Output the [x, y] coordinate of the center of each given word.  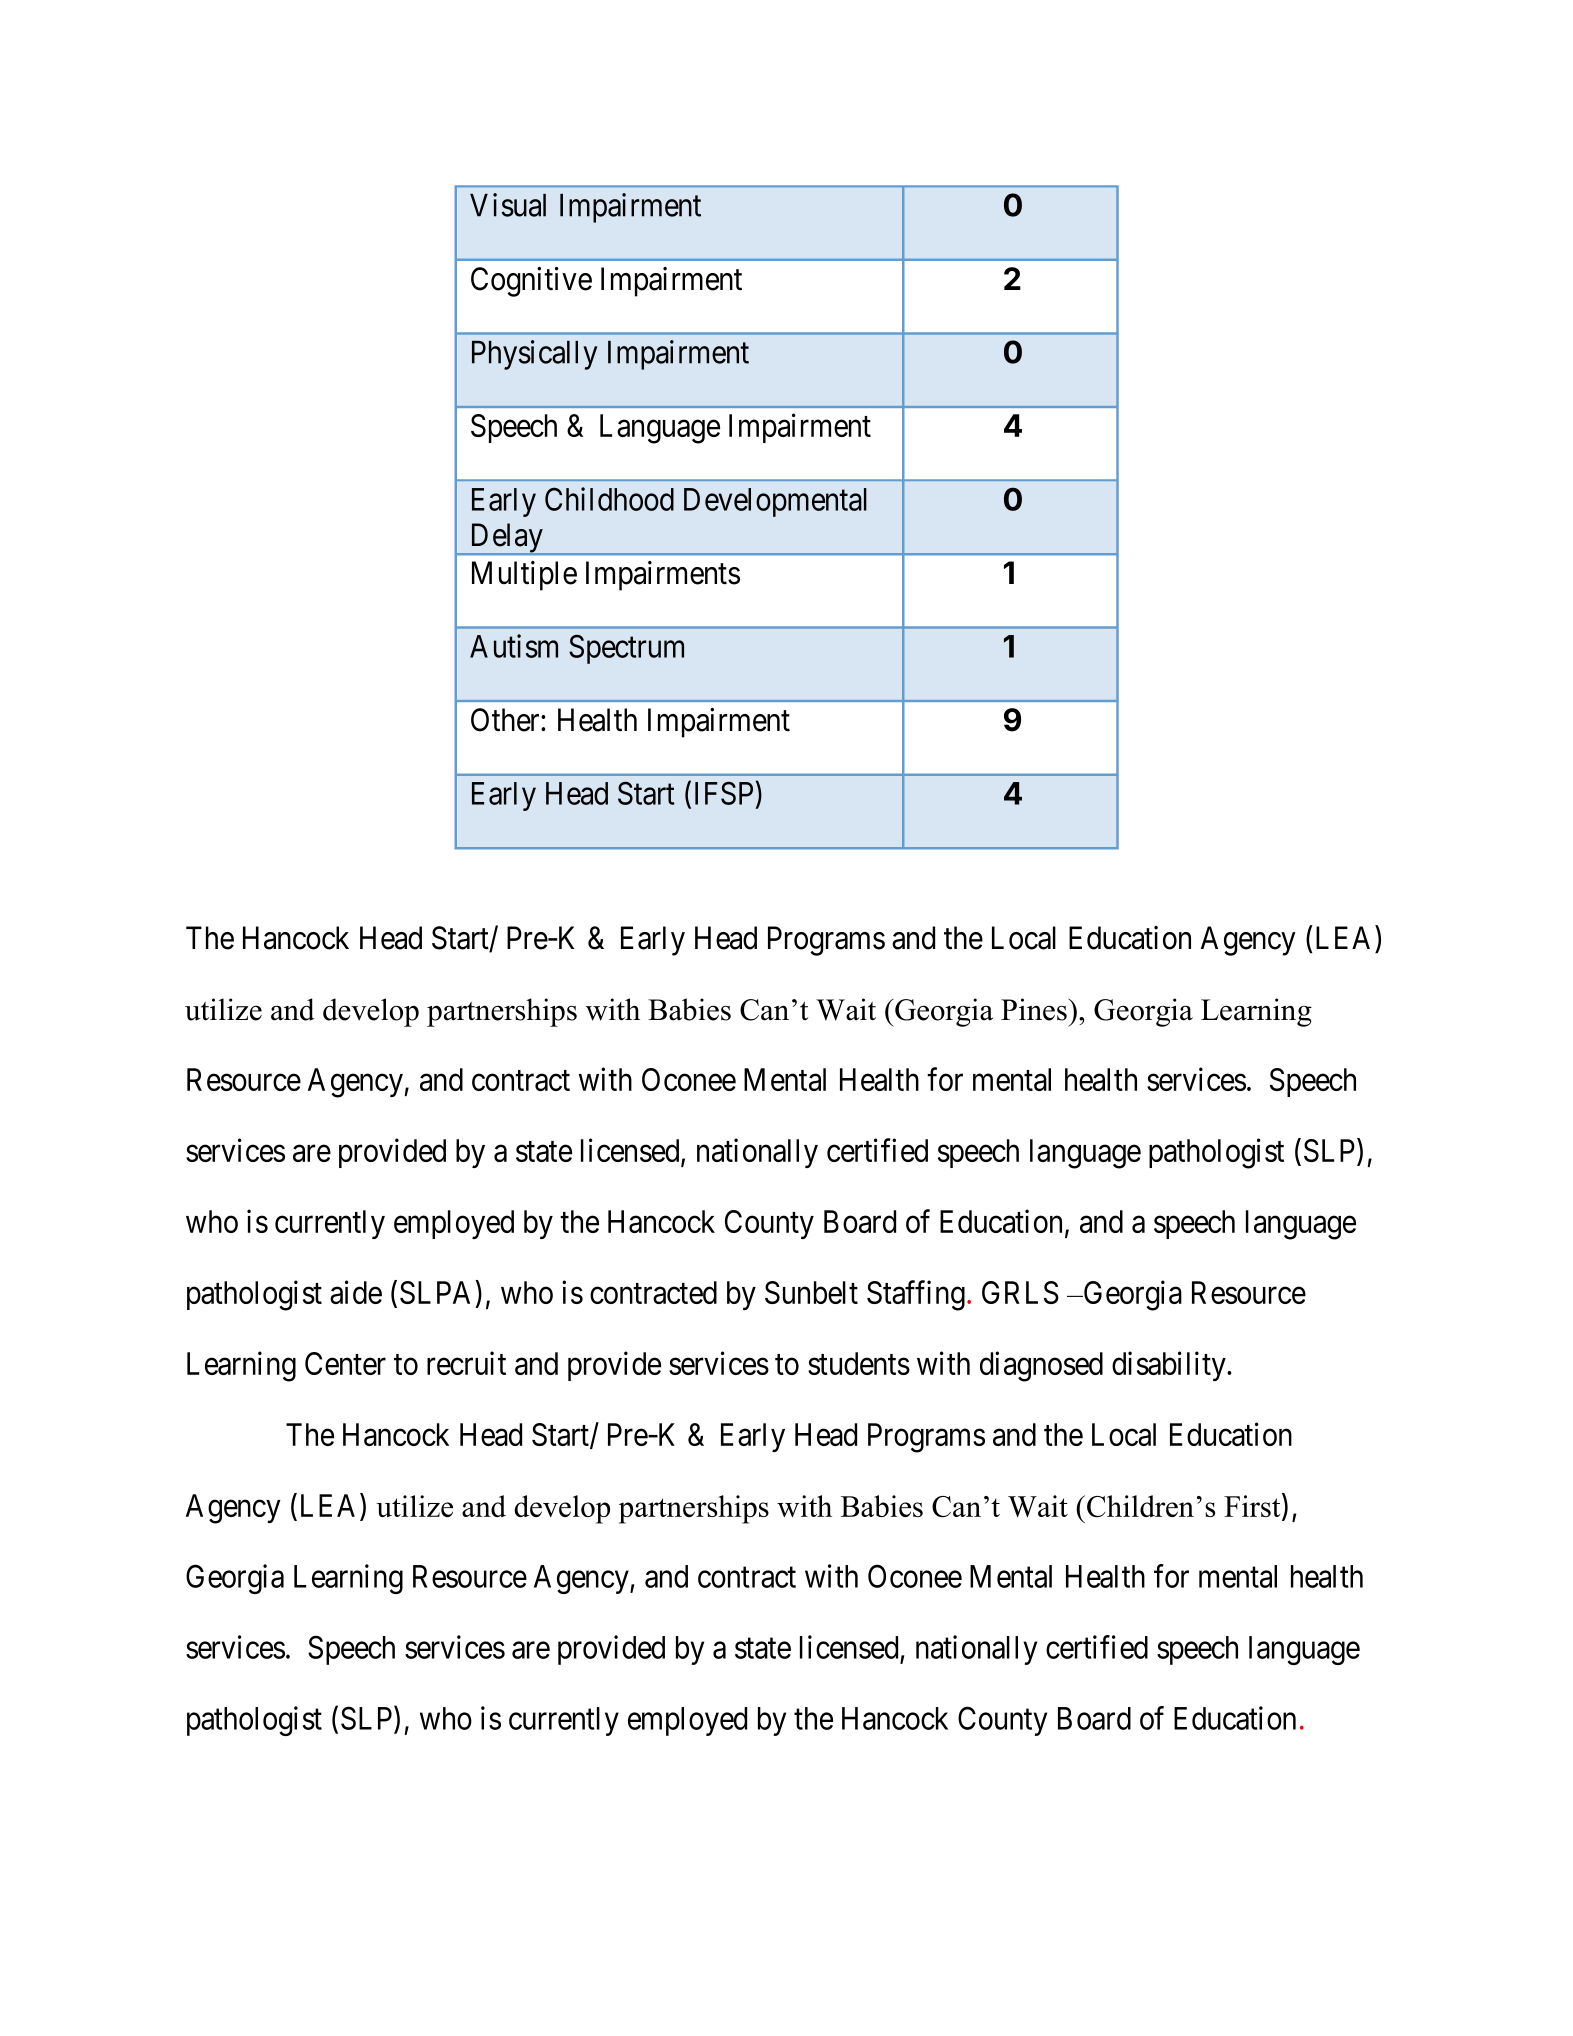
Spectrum [626, 649]
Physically [534, 355]
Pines [1035, 1009]
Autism [514, 646]
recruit [466, 1363]
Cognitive [531, 282]
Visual [508, 205]
